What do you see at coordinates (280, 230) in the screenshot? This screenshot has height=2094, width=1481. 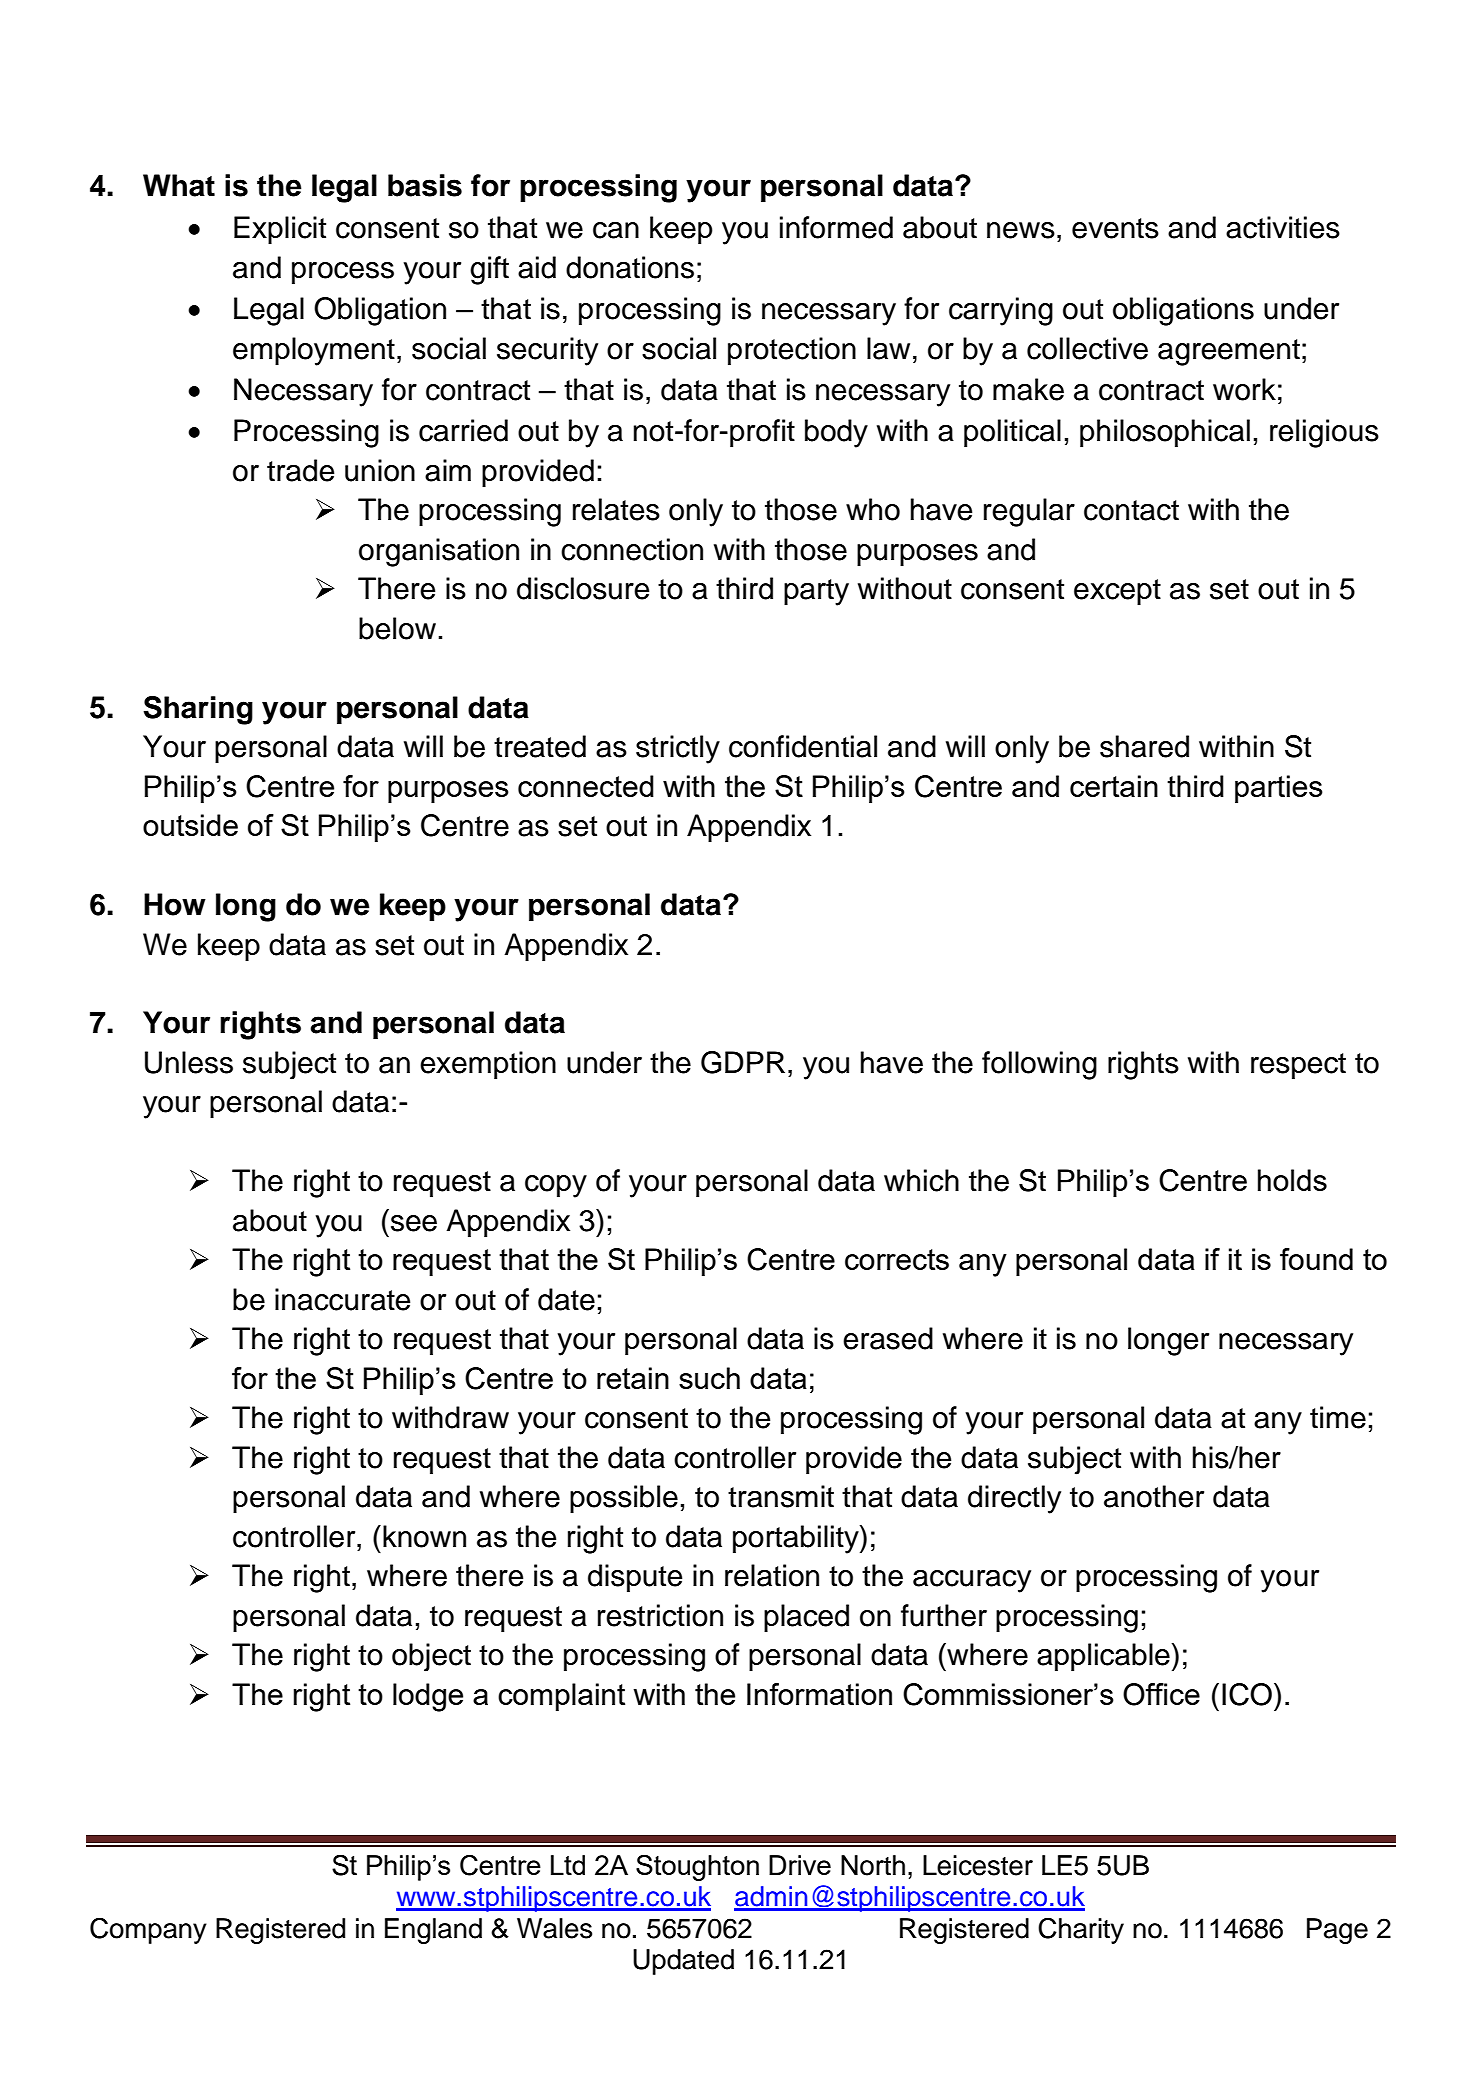 I see `Explicit` at bounding box center [280, 230].
